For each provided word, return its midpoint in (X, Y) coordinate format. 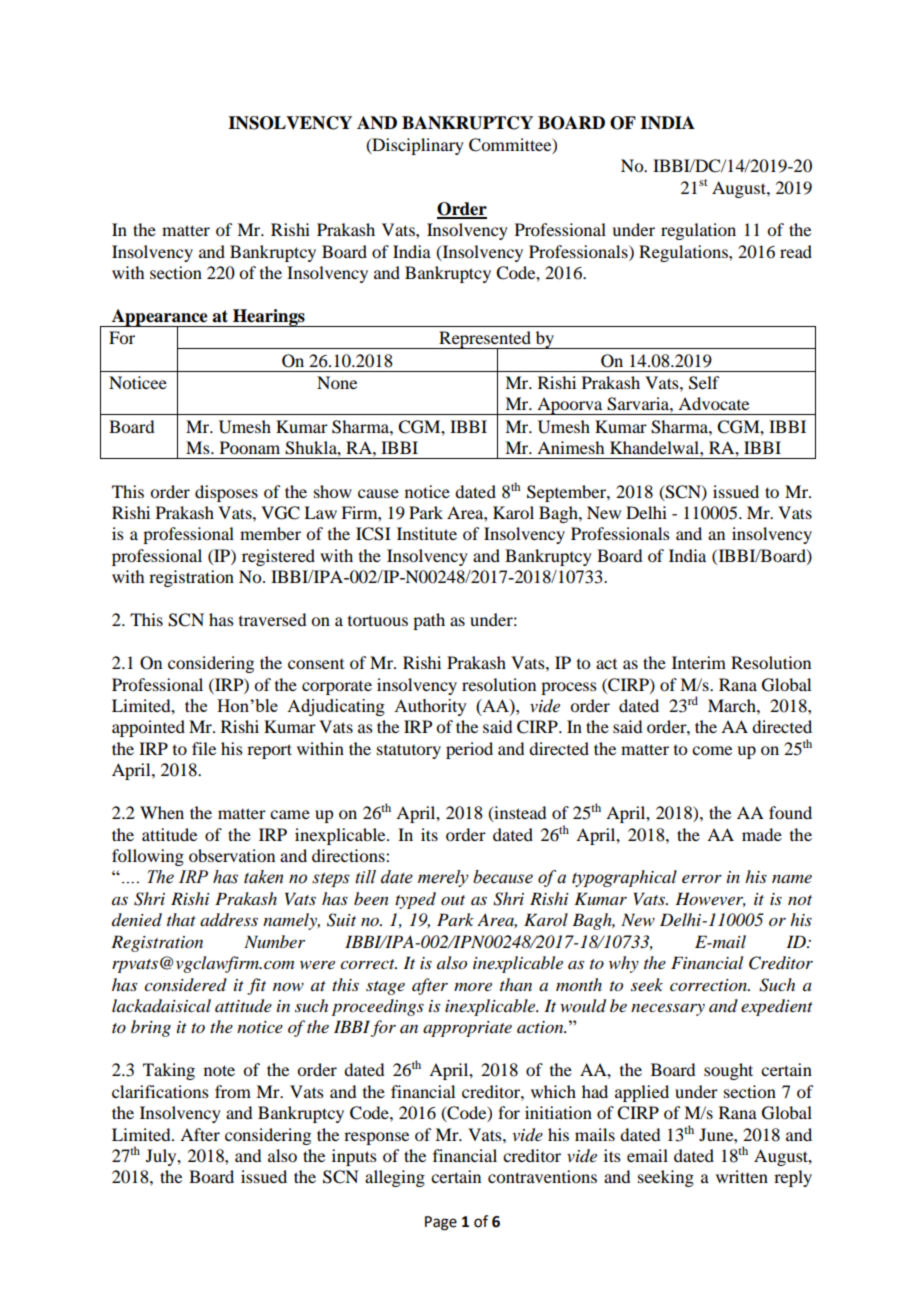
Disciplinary (417, 146)
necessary (668, 1009)
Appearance (159, 318)
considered (185, 984)
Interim (699, 662)
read (796, 251)
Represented (485, 341)
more (473, 986)
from (233, 1091)
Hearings (269, 318)
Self (704, 383)
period (469, 750)
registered (278, 557)
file (204, 748)
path (429, 621)
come (712, 750)
